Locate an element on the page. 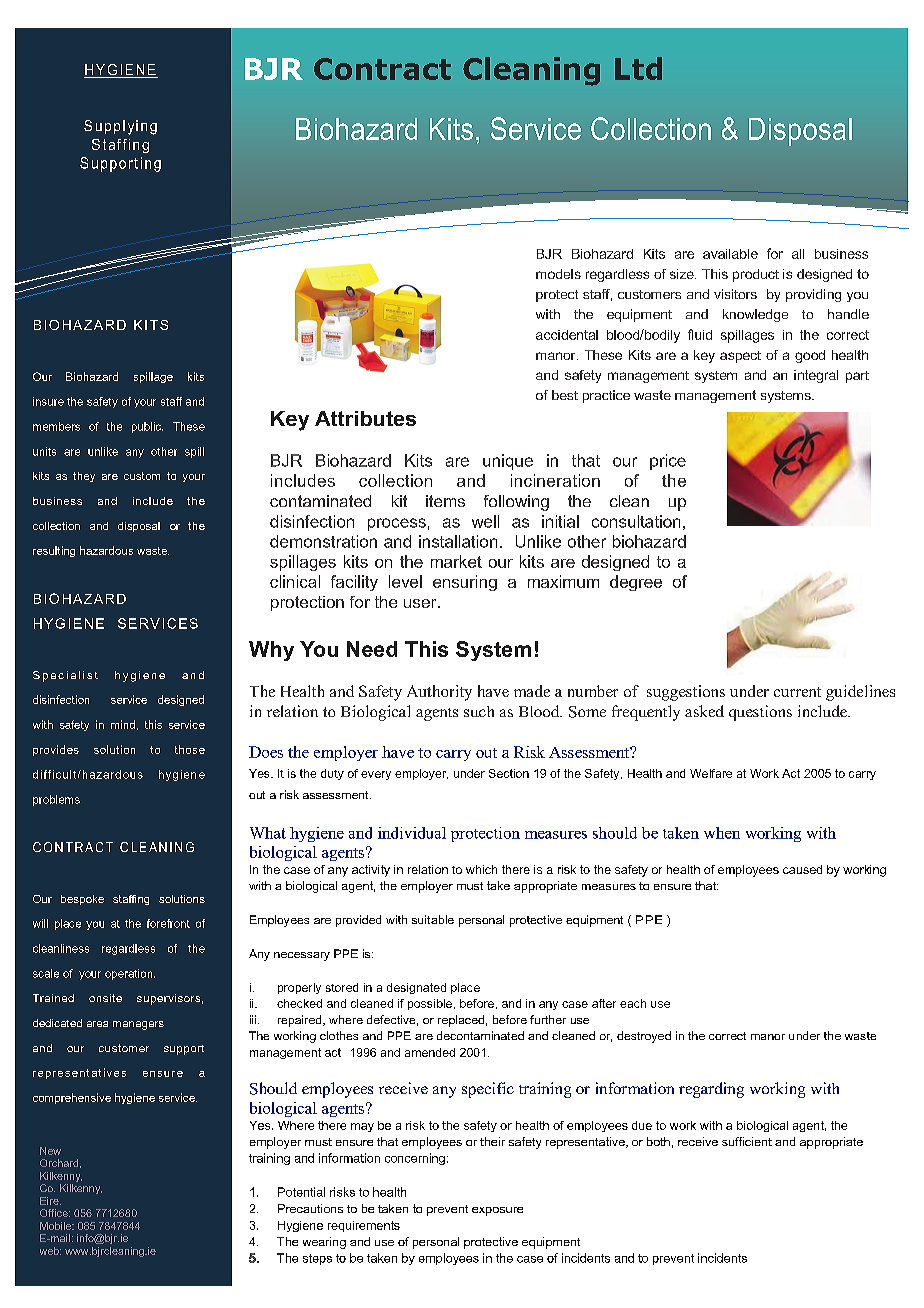 The image size is (924, 1308). available is located at coordinates (730, 254).
